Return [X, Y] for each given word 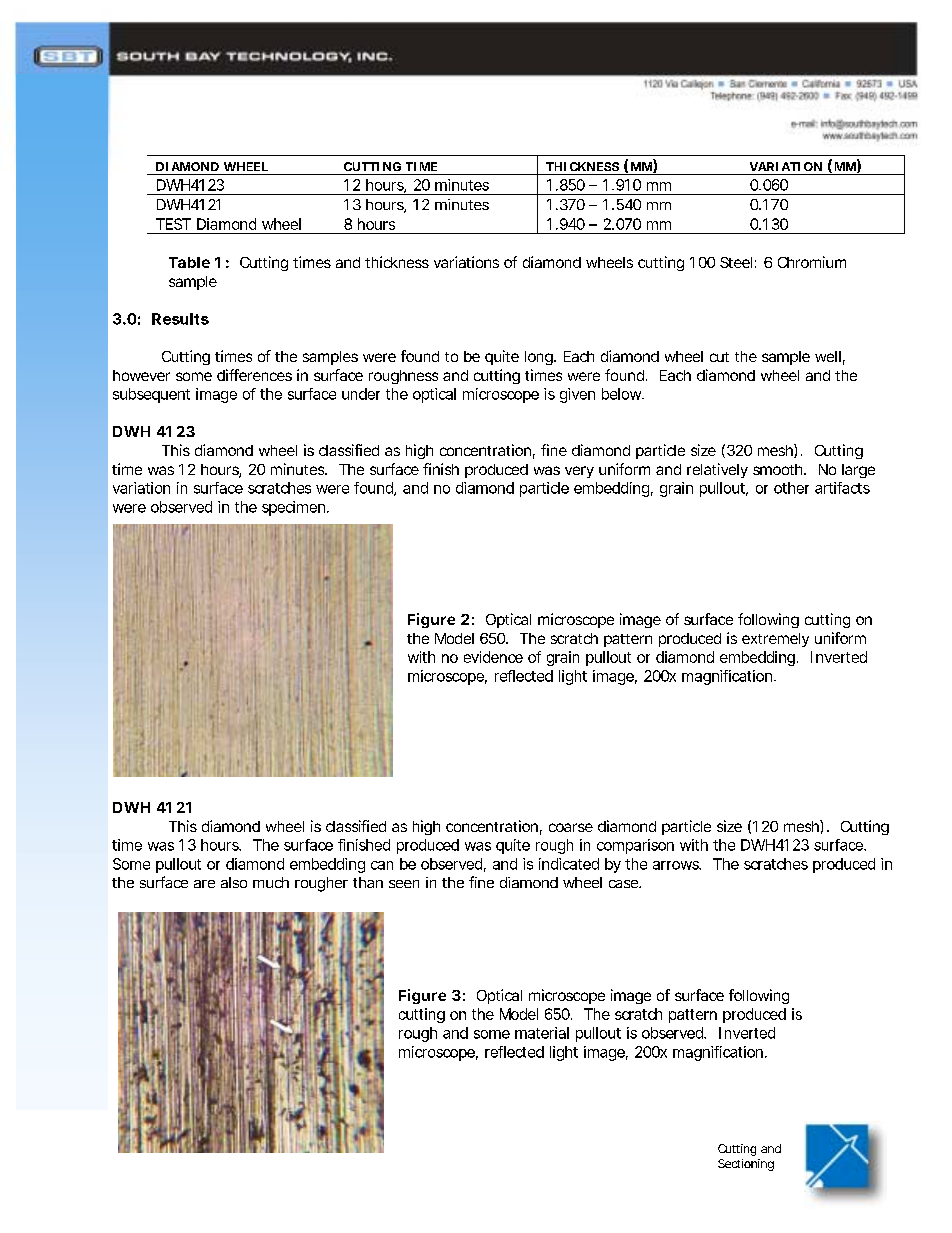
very [579, 472]
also [234, 882]
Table [189, 262]
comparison [635, 846]
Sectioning [746, 1165]
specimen [293, 508]
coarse [571, 827]
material [542, 1033]
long [540, 358]
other [791, 488]
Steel [736, 262]
